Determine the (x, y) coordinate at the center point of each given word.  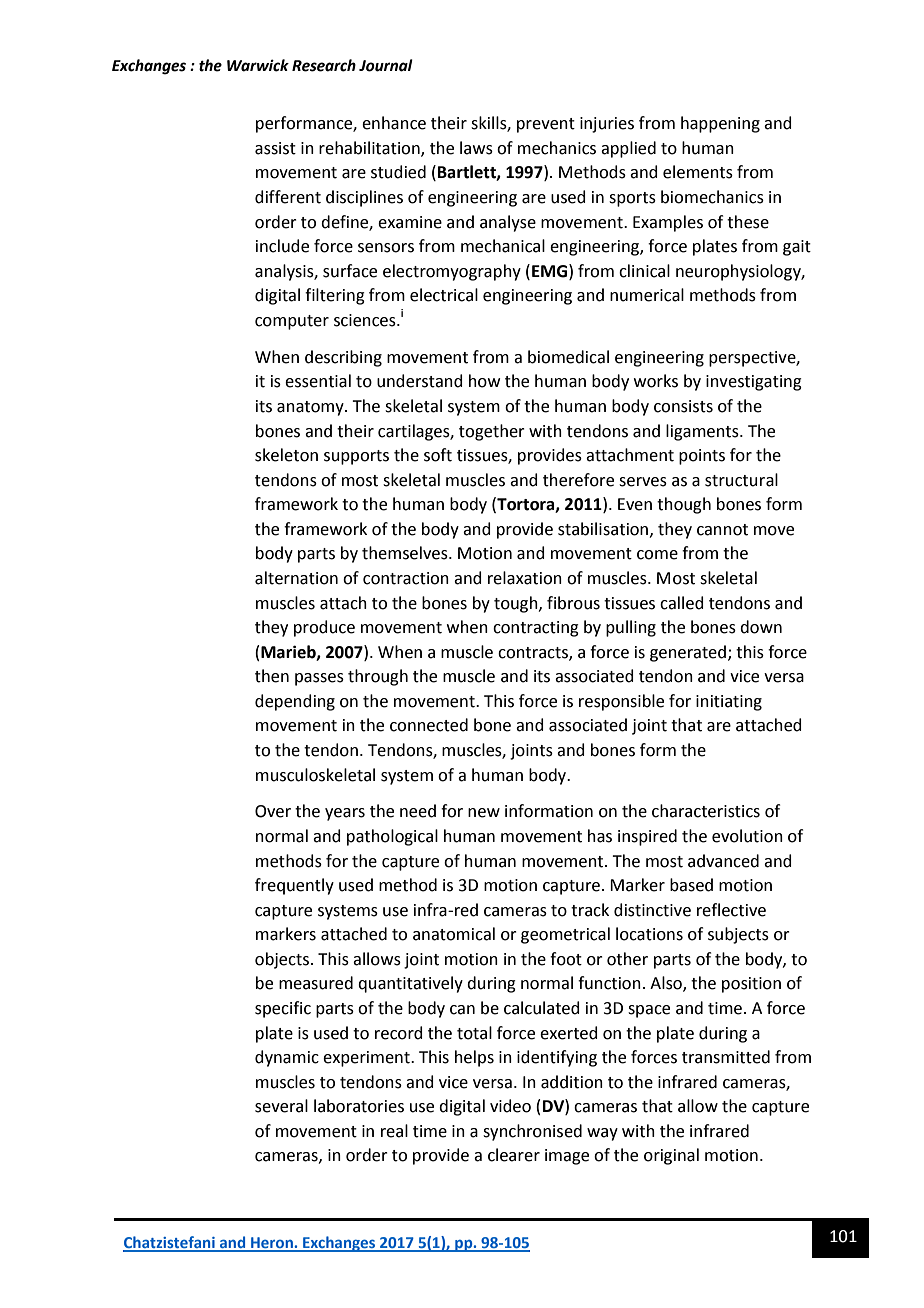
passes (319, 679)
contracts (534, 653)
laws (476, 148)
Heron (272, 1244)
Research (324, 65)
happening (720, 124)
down (761, 627)
